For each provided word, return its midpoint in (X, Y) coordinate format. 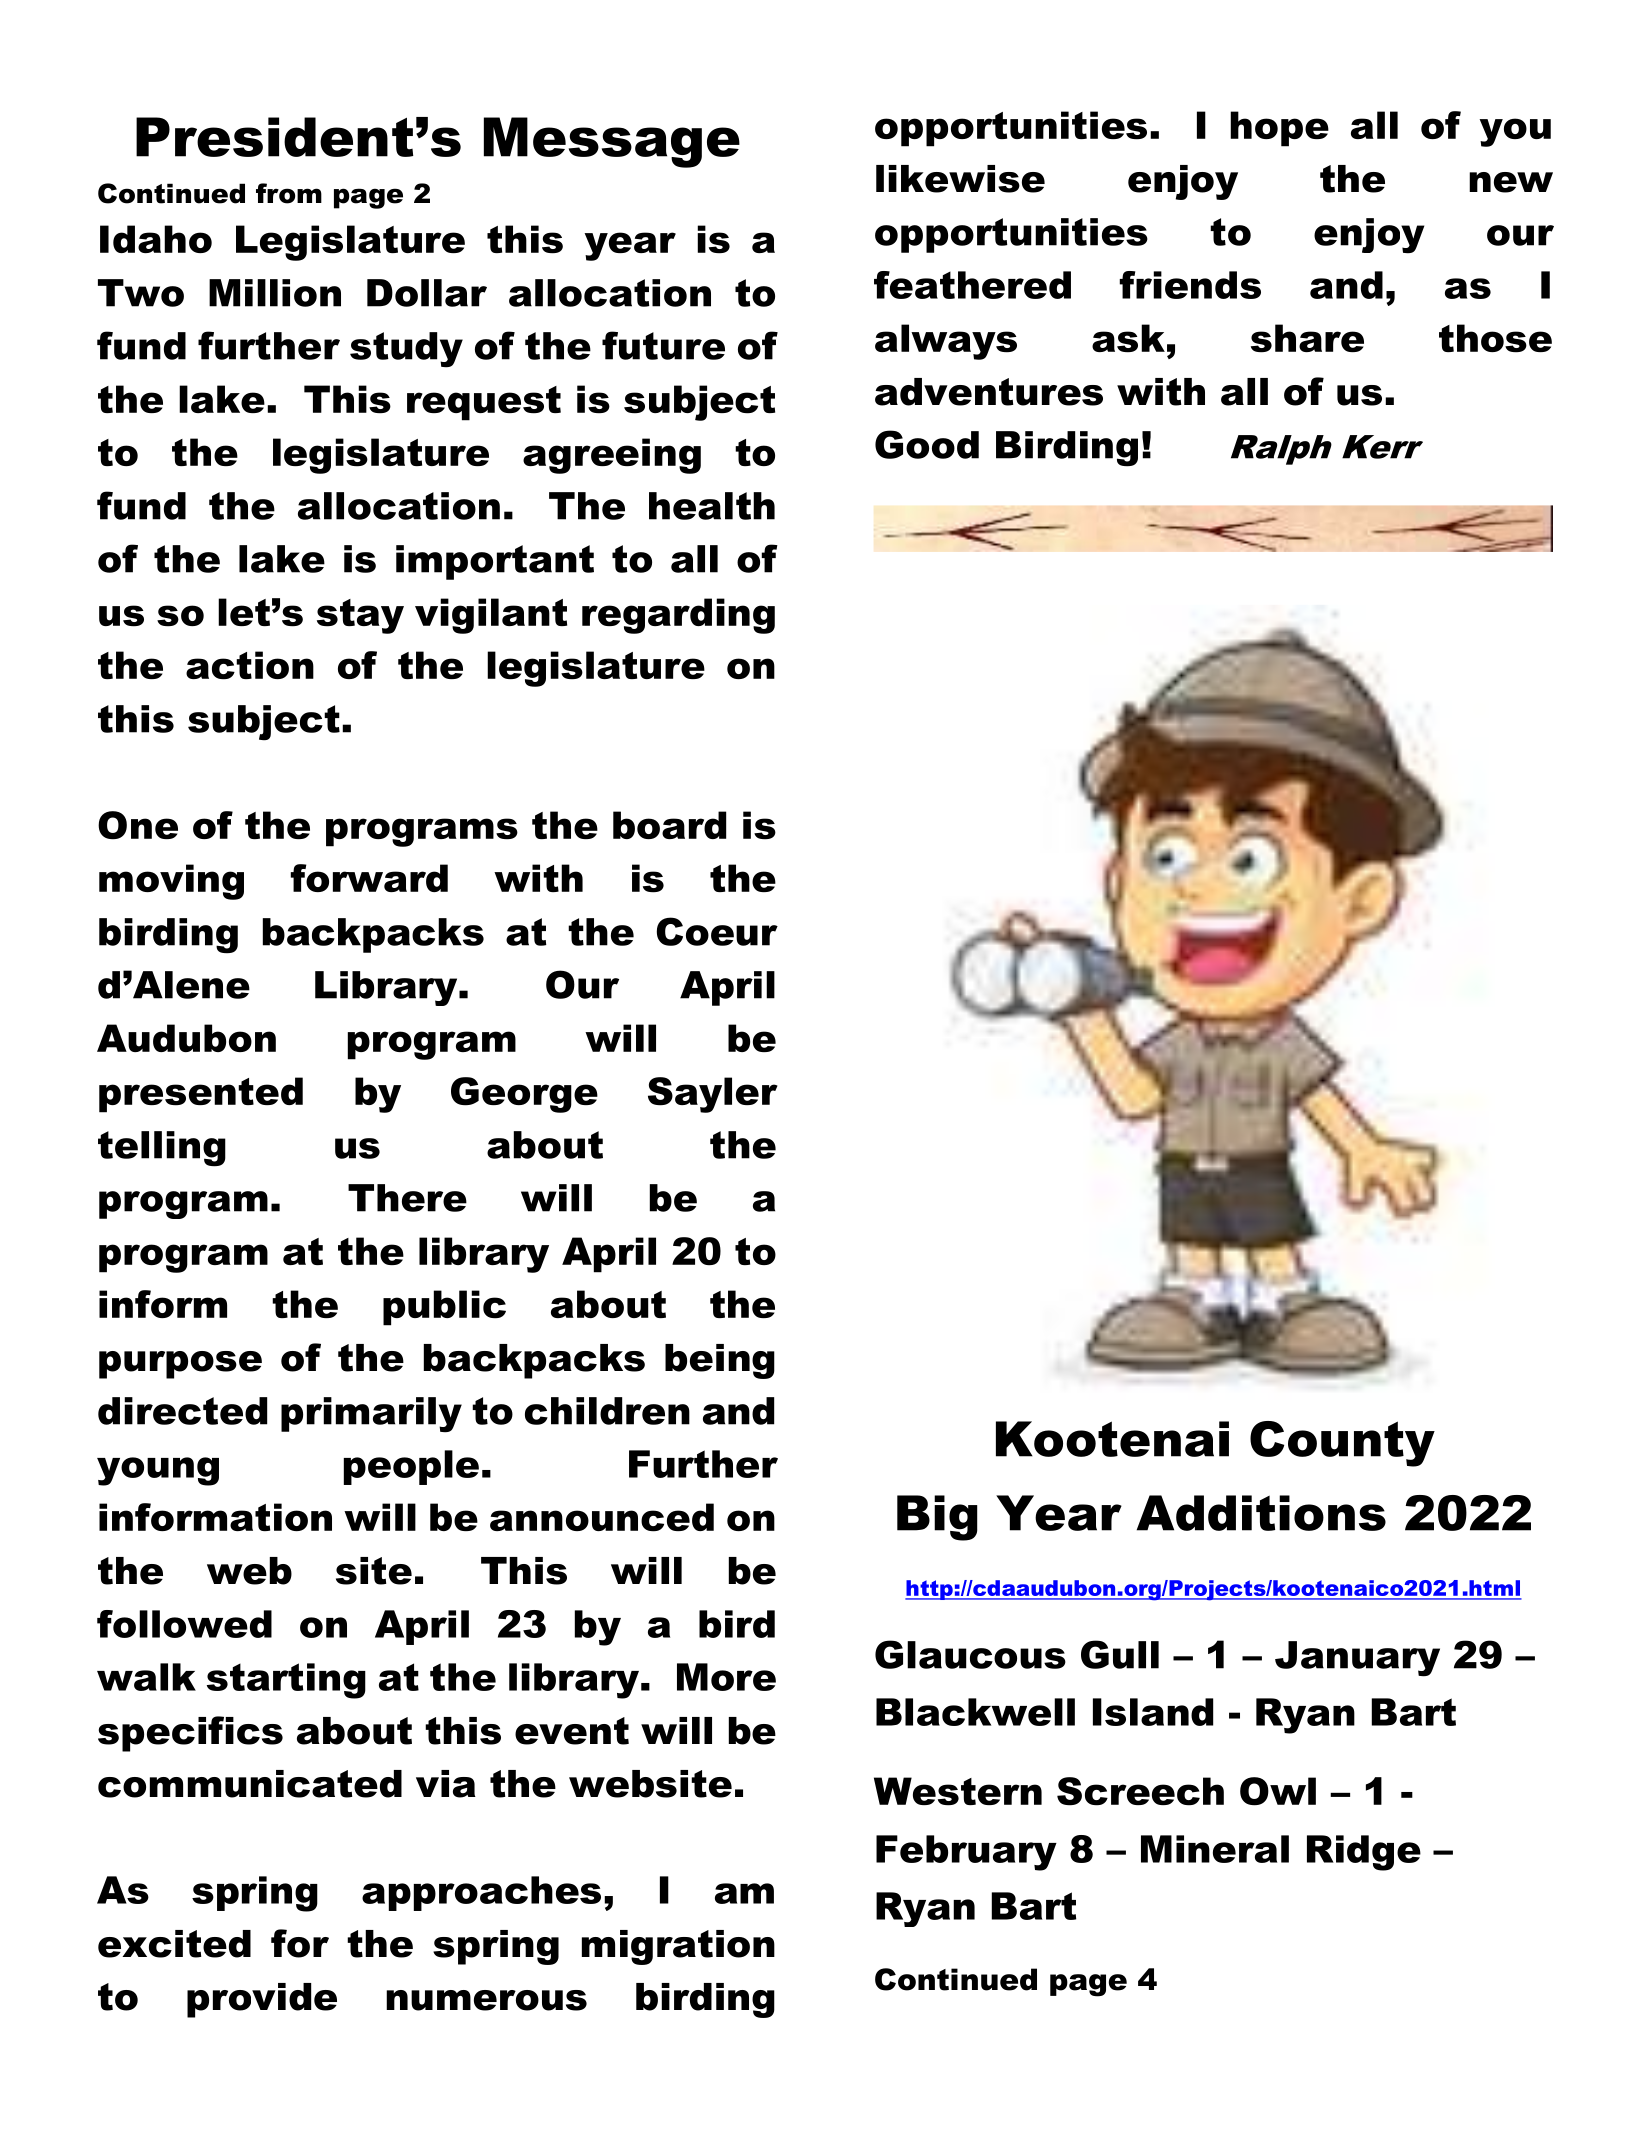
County (1342, 1444)
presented (201, 1095)
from (289, 193)
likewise (960, 179)
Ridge (1364, 1853)
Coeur (717, 931)
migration (678, 1947)
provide (262, 2000)
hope (1279, 129)
